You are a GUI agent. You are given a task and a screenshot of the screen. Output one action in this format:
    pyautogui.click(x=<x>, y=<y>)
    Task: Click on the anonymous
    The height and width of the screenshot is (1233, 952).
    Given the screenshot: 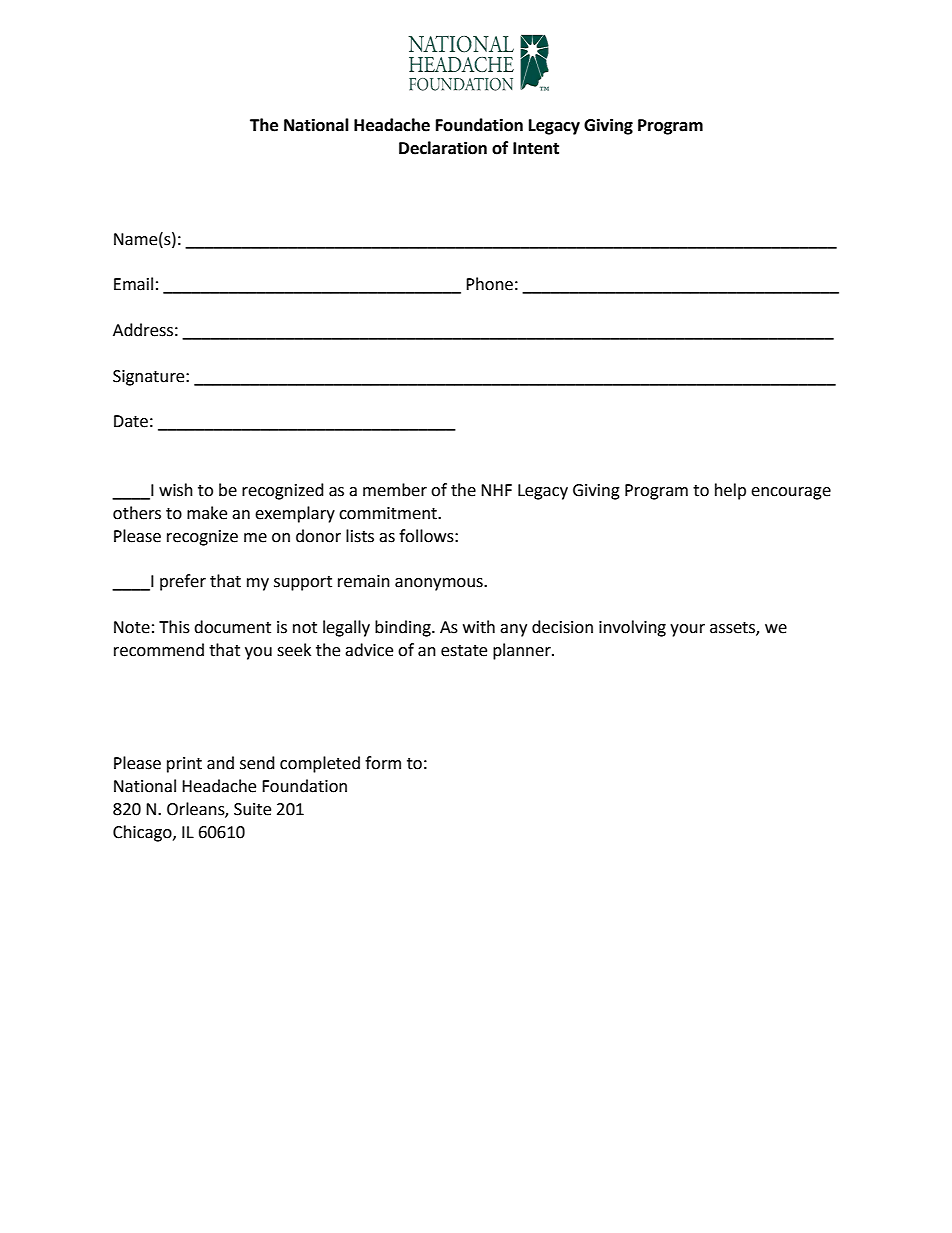 What is the action you would take?
    pyautogui.click(x=440, y=584)
